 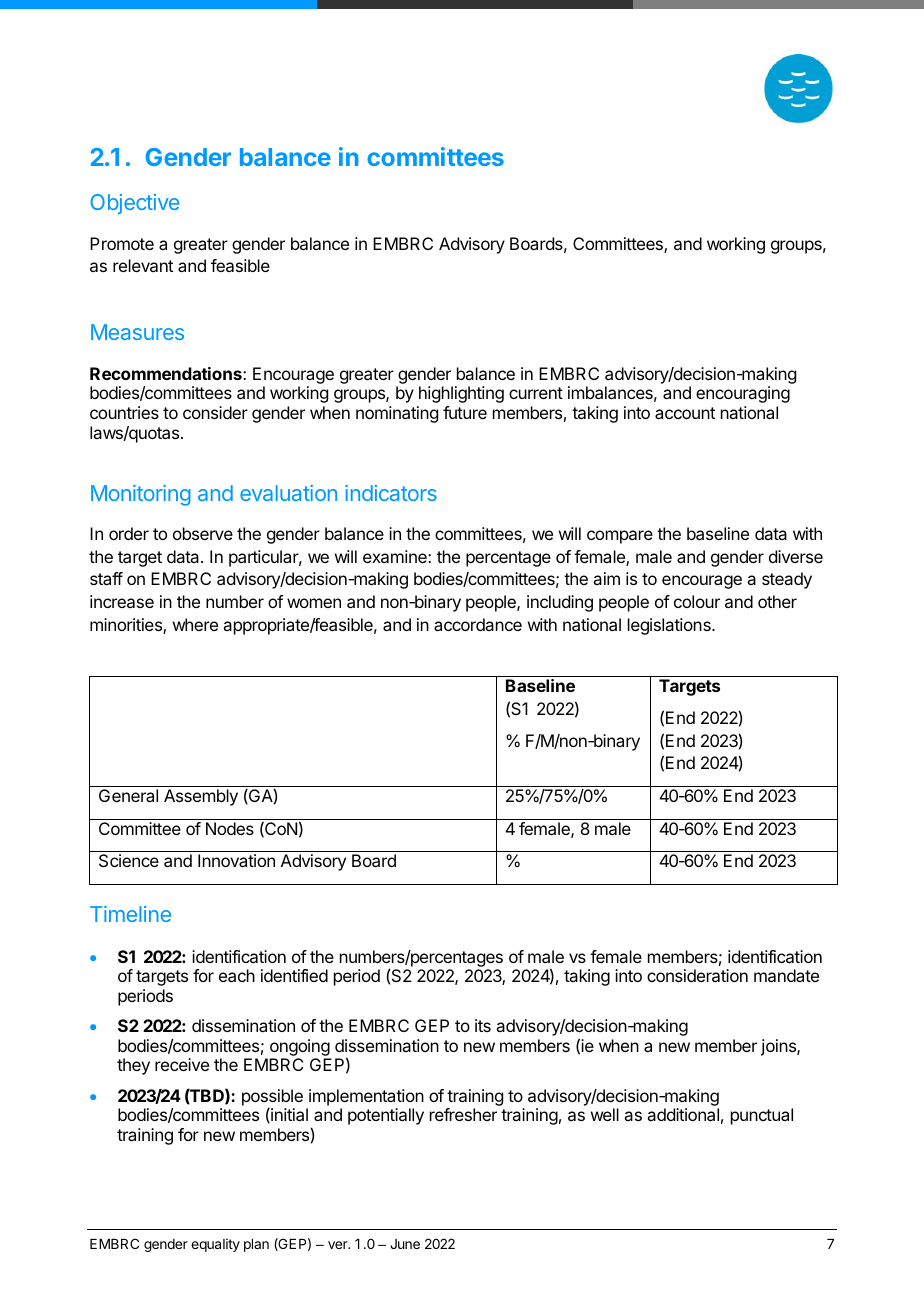 I want to click on June, so click(x=405, y=1244).
